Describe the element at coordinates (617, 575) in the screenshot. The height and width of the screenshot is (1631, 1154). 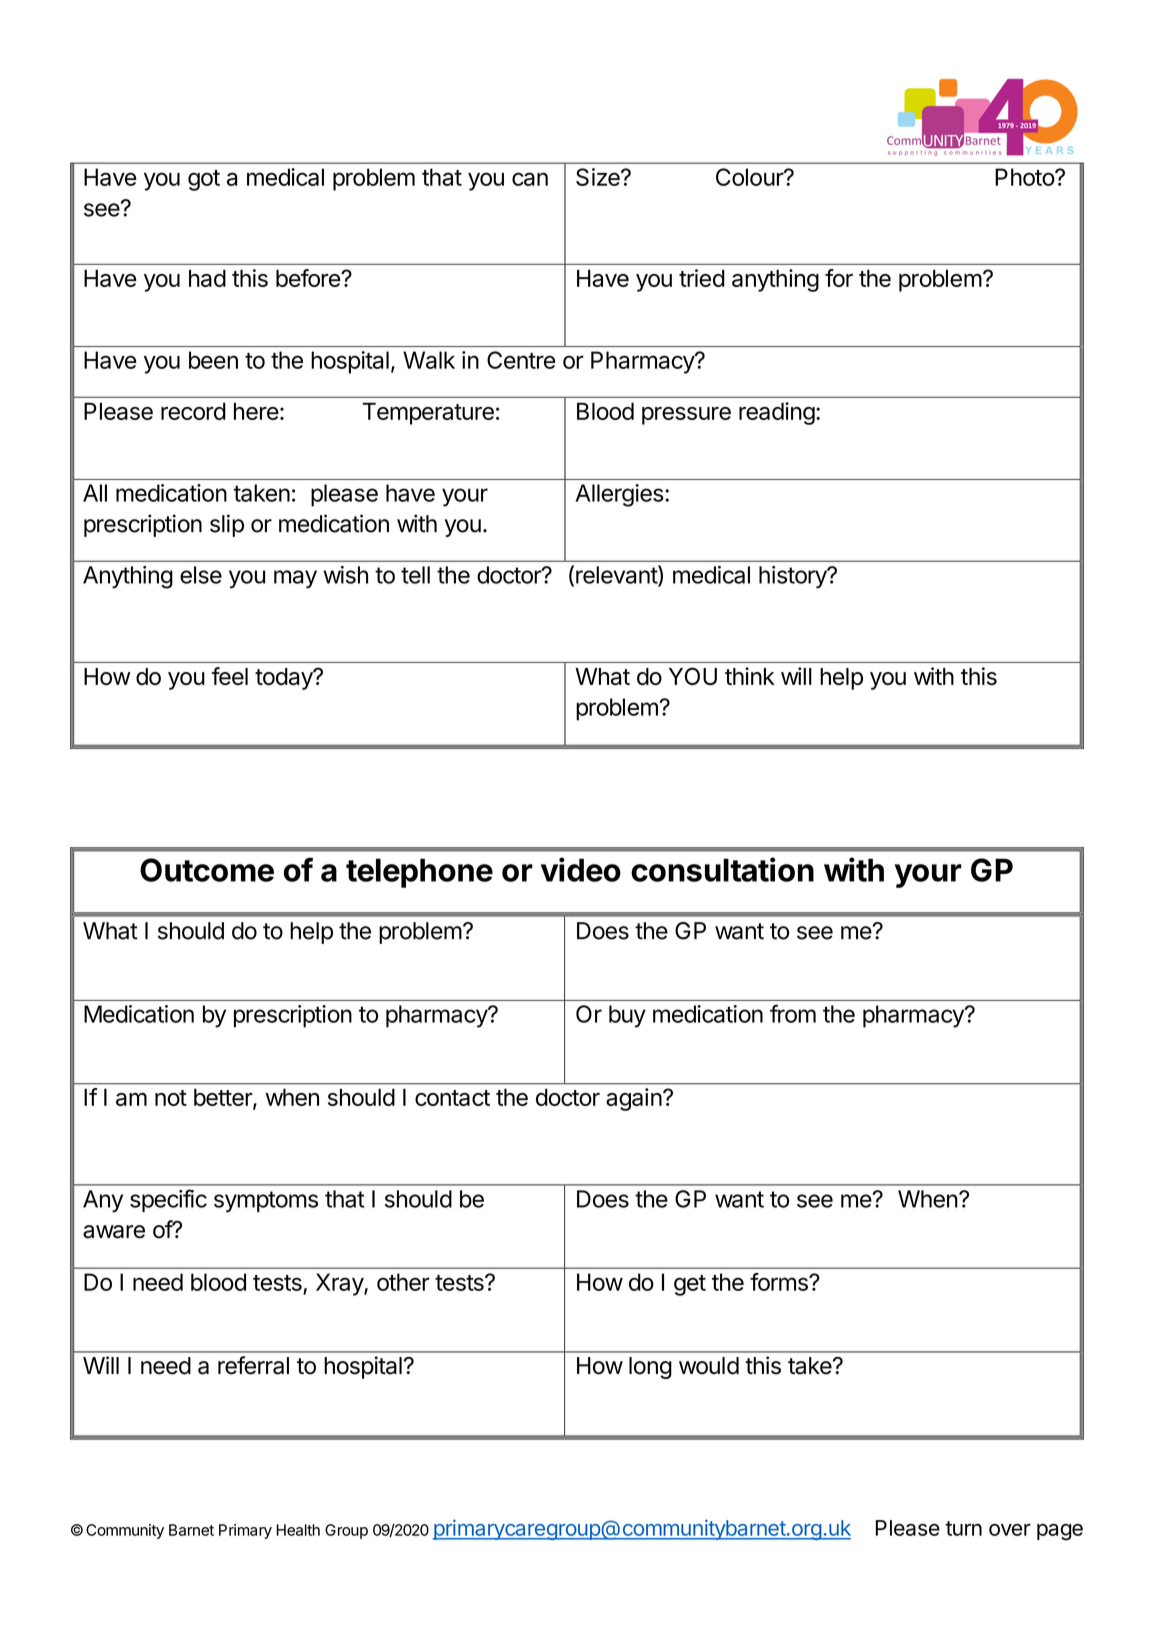
I see `relevant` at that location.
